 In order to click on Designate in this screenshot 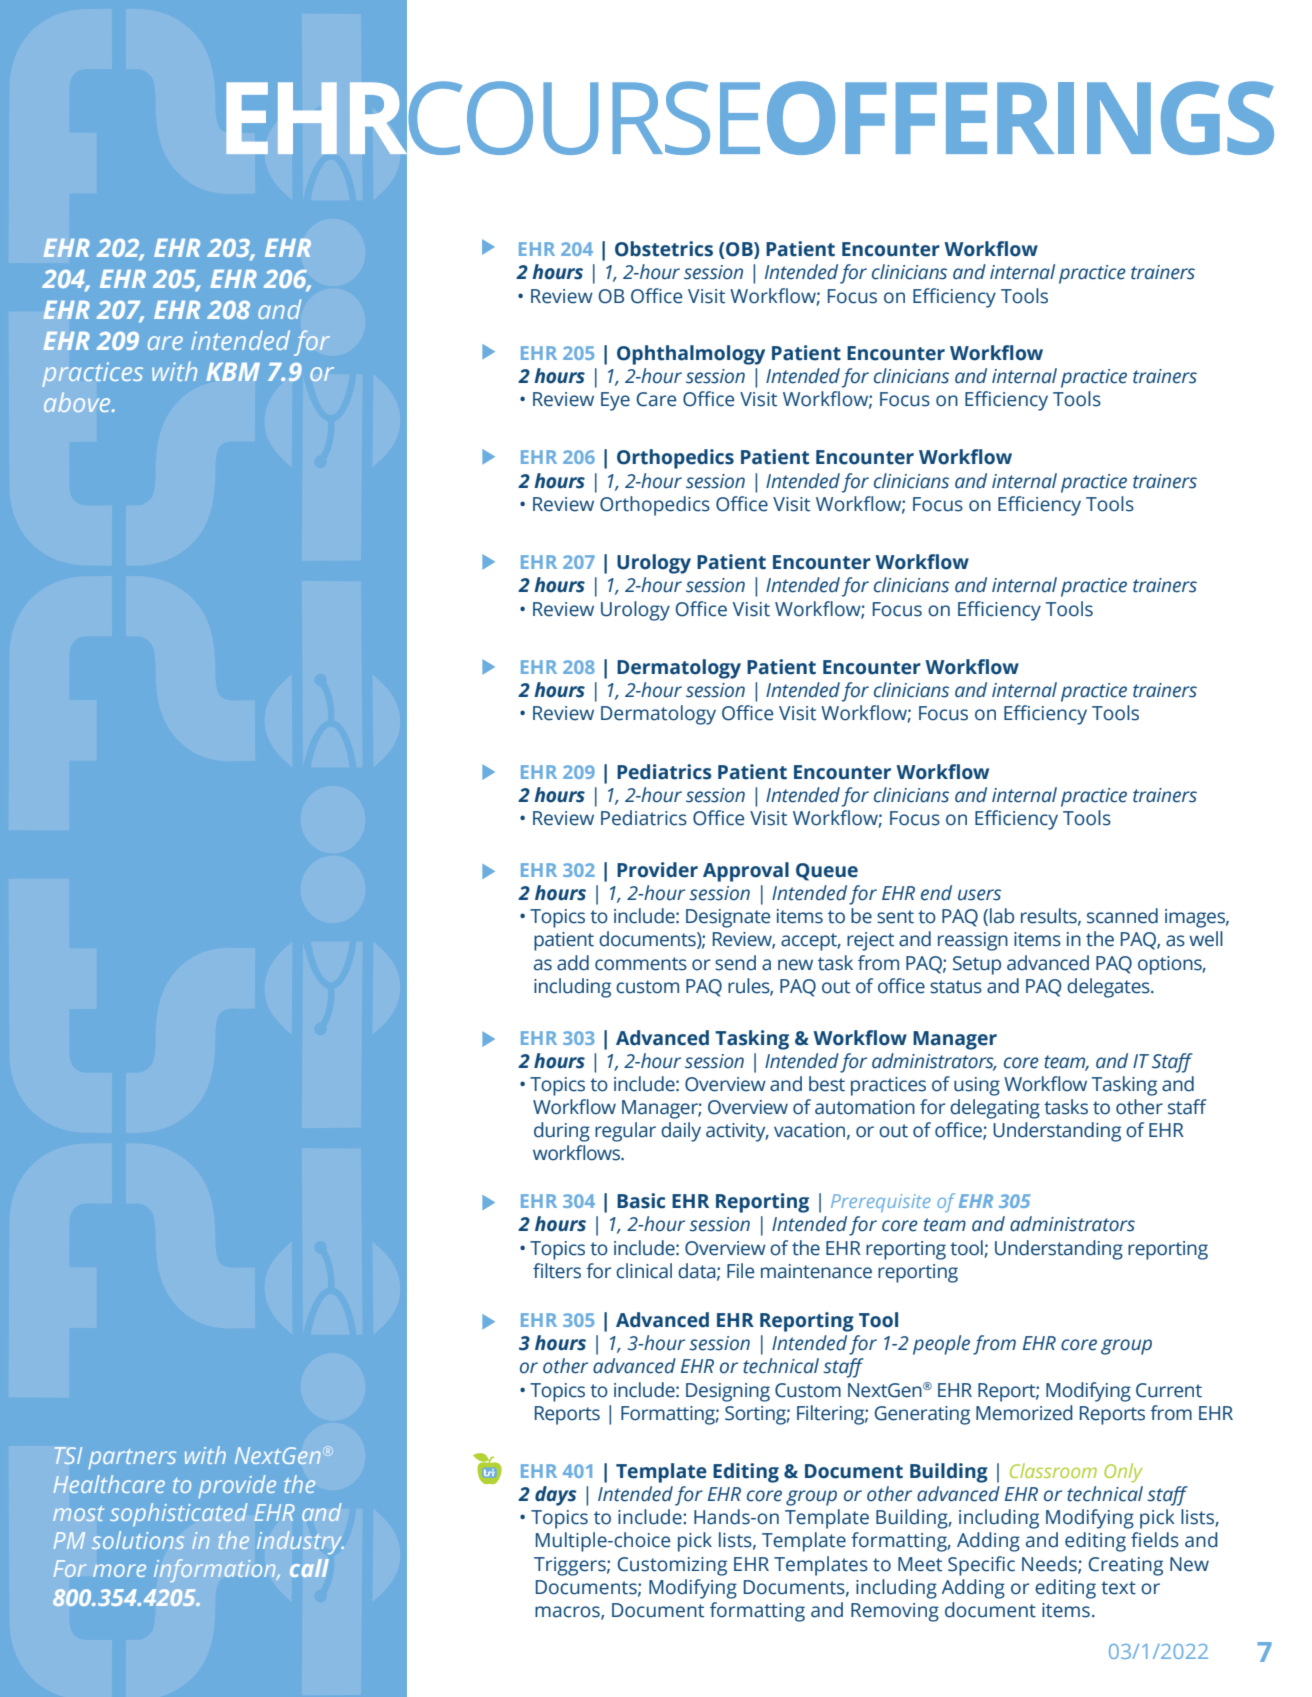, I will do `click(728, 918)`.
